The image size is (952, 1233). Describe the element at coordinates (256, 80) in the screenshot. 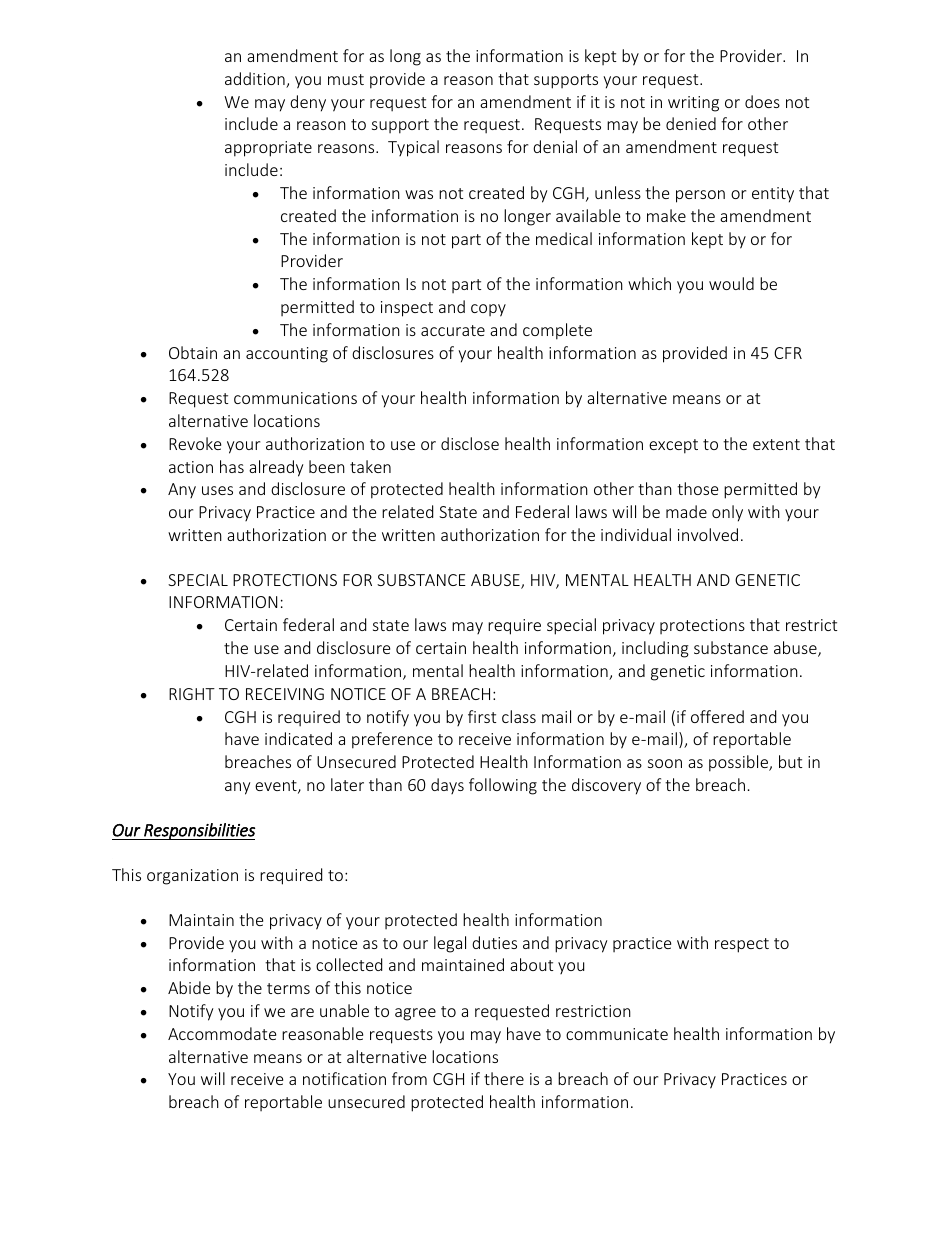

I see `addition` at that location.
